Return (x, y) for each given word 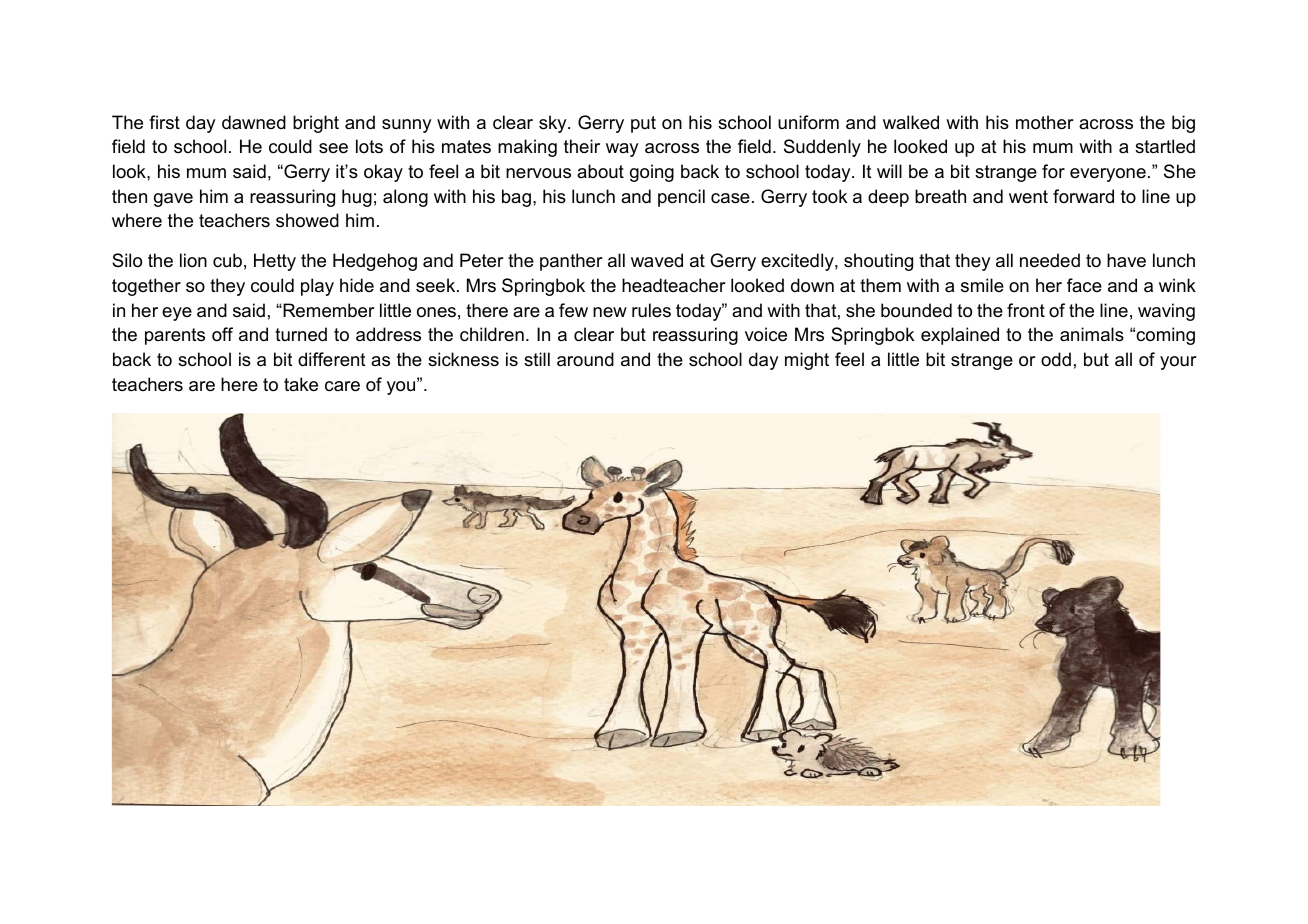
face (1084, 285)
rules (651, 310)
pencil (681, 198)
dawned (254, 122)
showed (307, 220)
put (643, 124)
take (301, 384)
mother (1044, 122)
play (317, 287)
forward (1083, 196)
